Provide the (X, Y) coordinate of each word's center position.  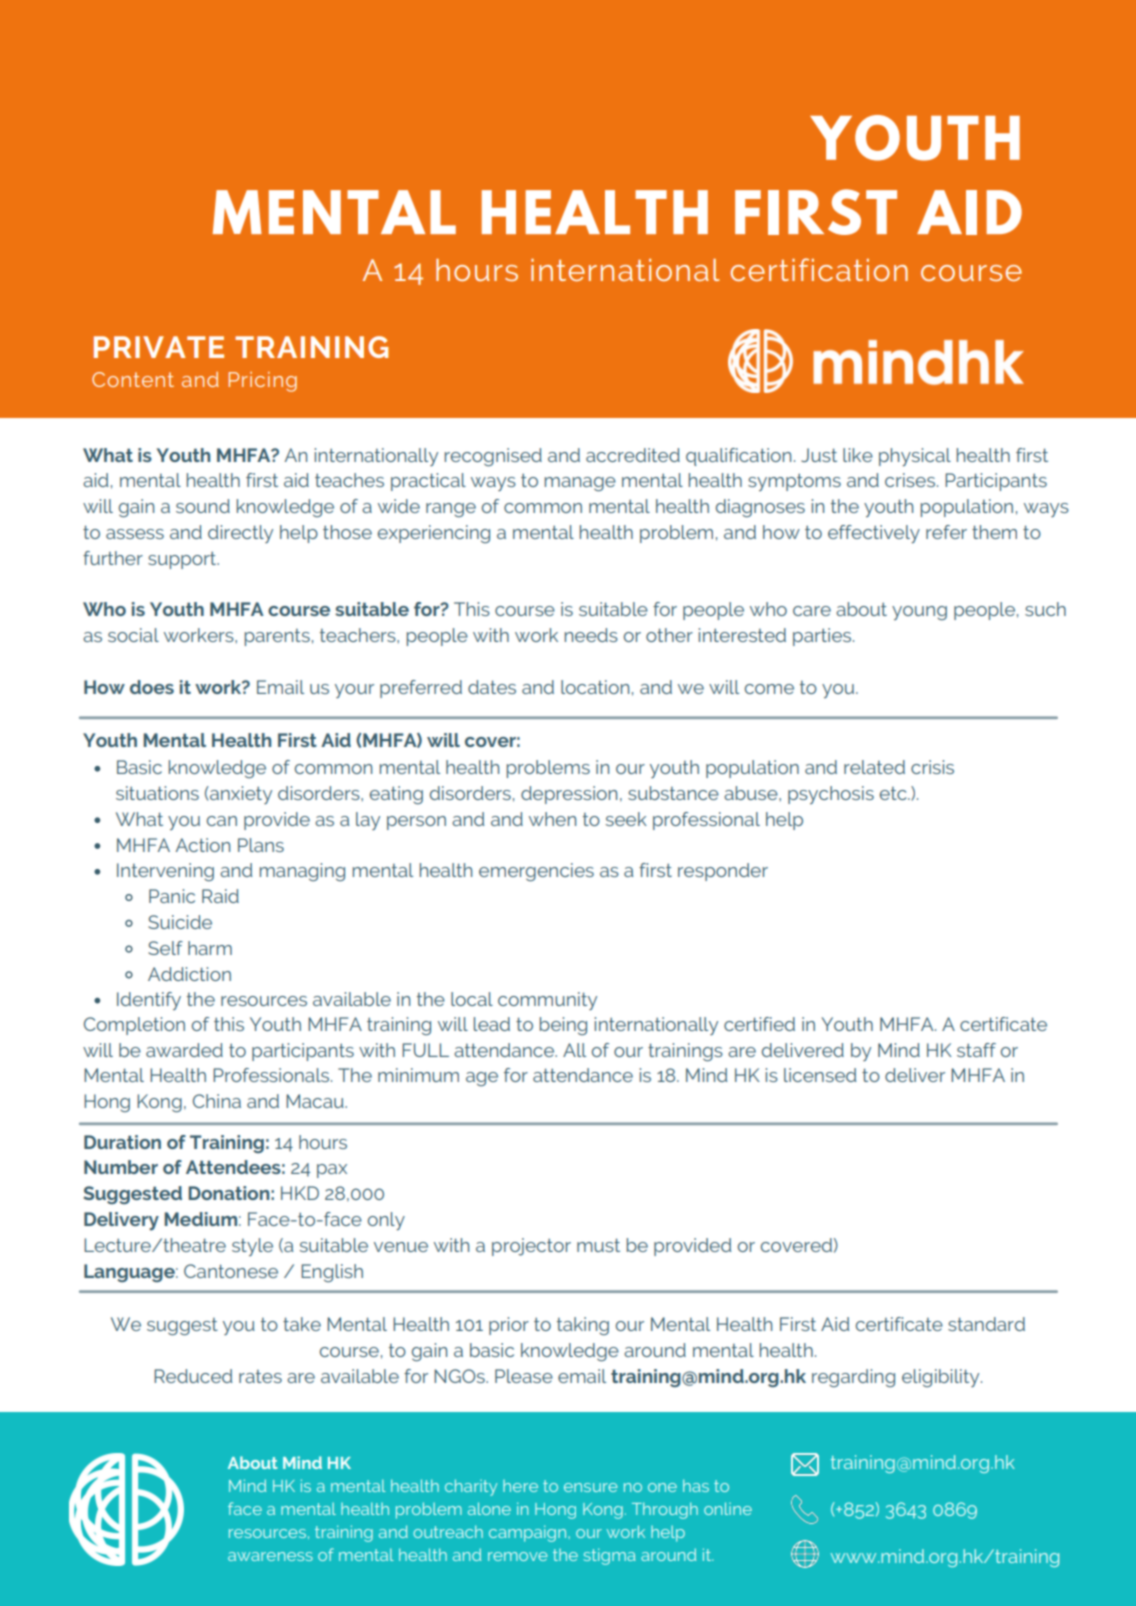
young (919, 613)
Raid (220, 896)
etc (894, 793)
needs (591, 635)
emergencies (536, 872)
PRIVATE (159, 347)
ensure (590, 1487)
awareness (270, 1556)
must (598, 1245)
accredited (633, 455)
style (252, 1247)
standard (986, 1324)
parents (277, 637)
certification (819, 269)
